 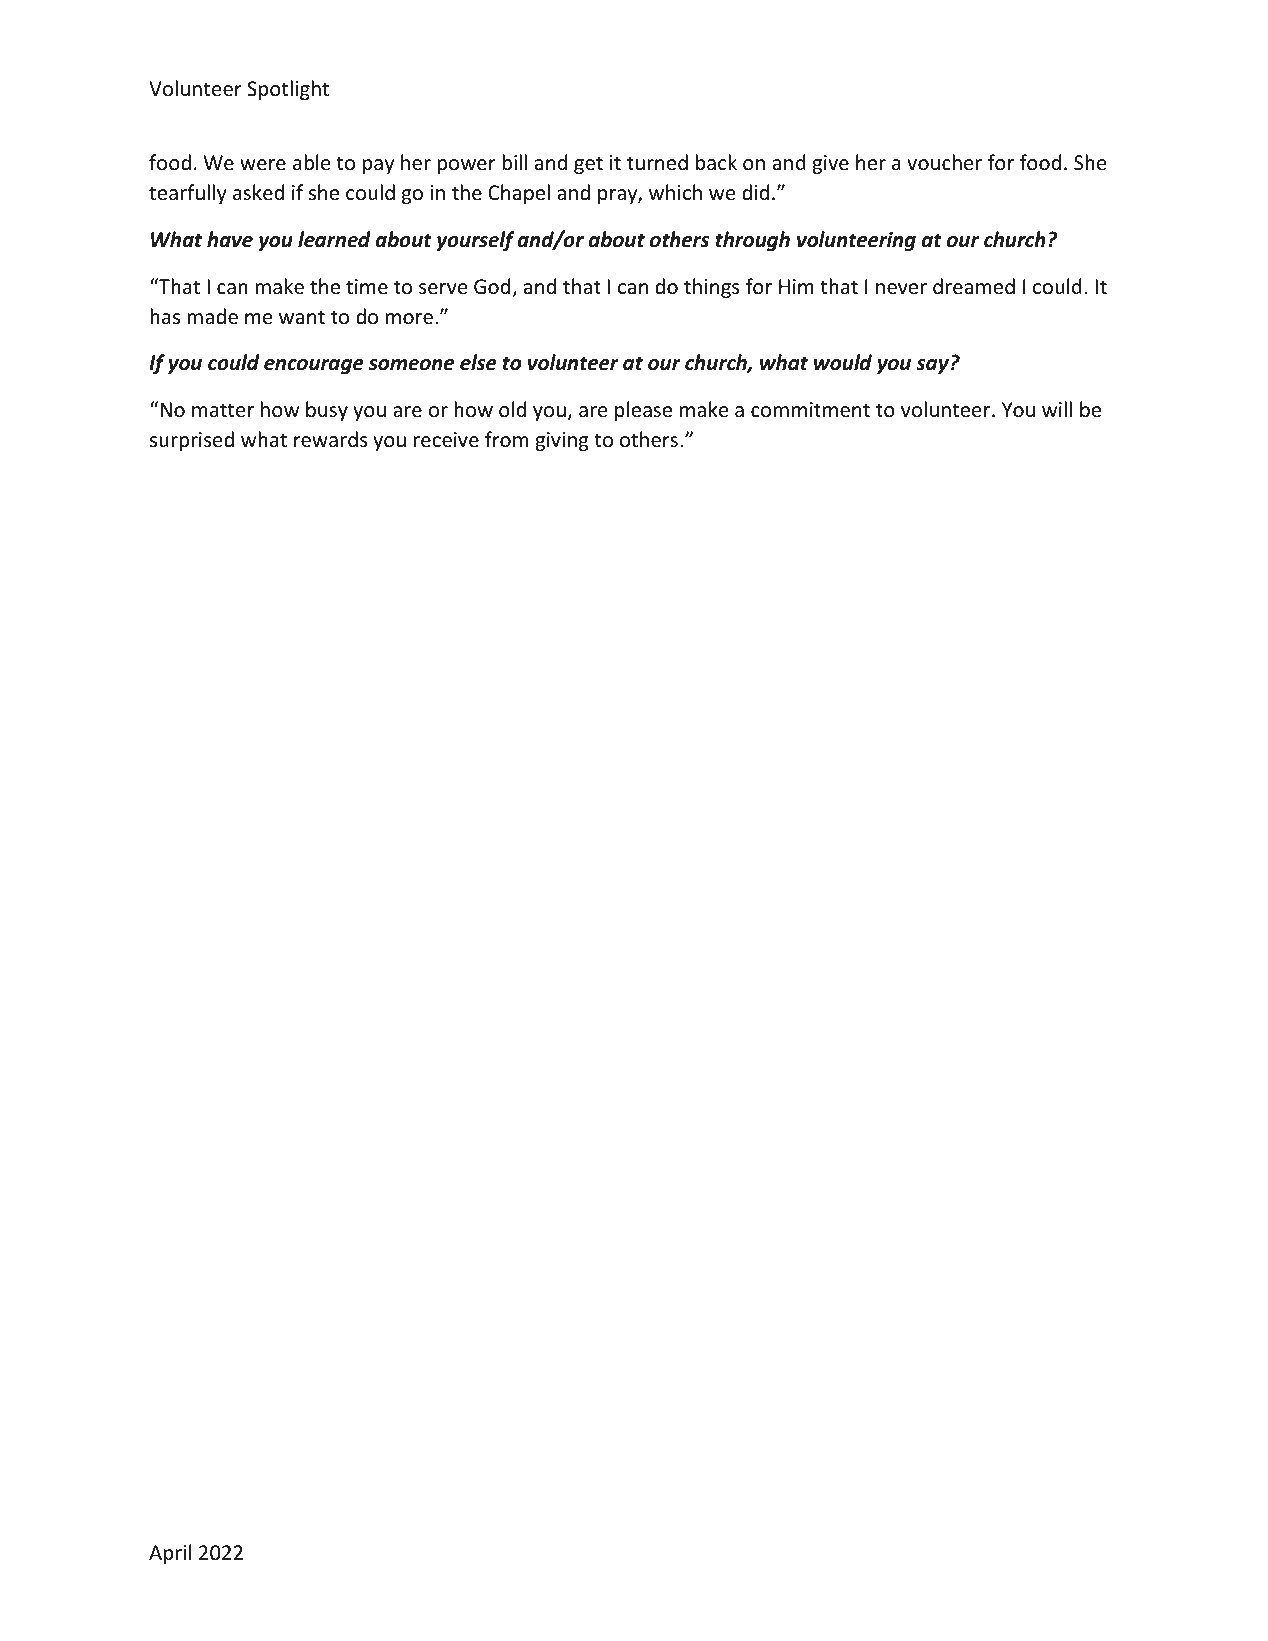 What do you see at coordinates (944, 162) in the screenshot?
I see `voucher` at bounding box center [944, 162].
